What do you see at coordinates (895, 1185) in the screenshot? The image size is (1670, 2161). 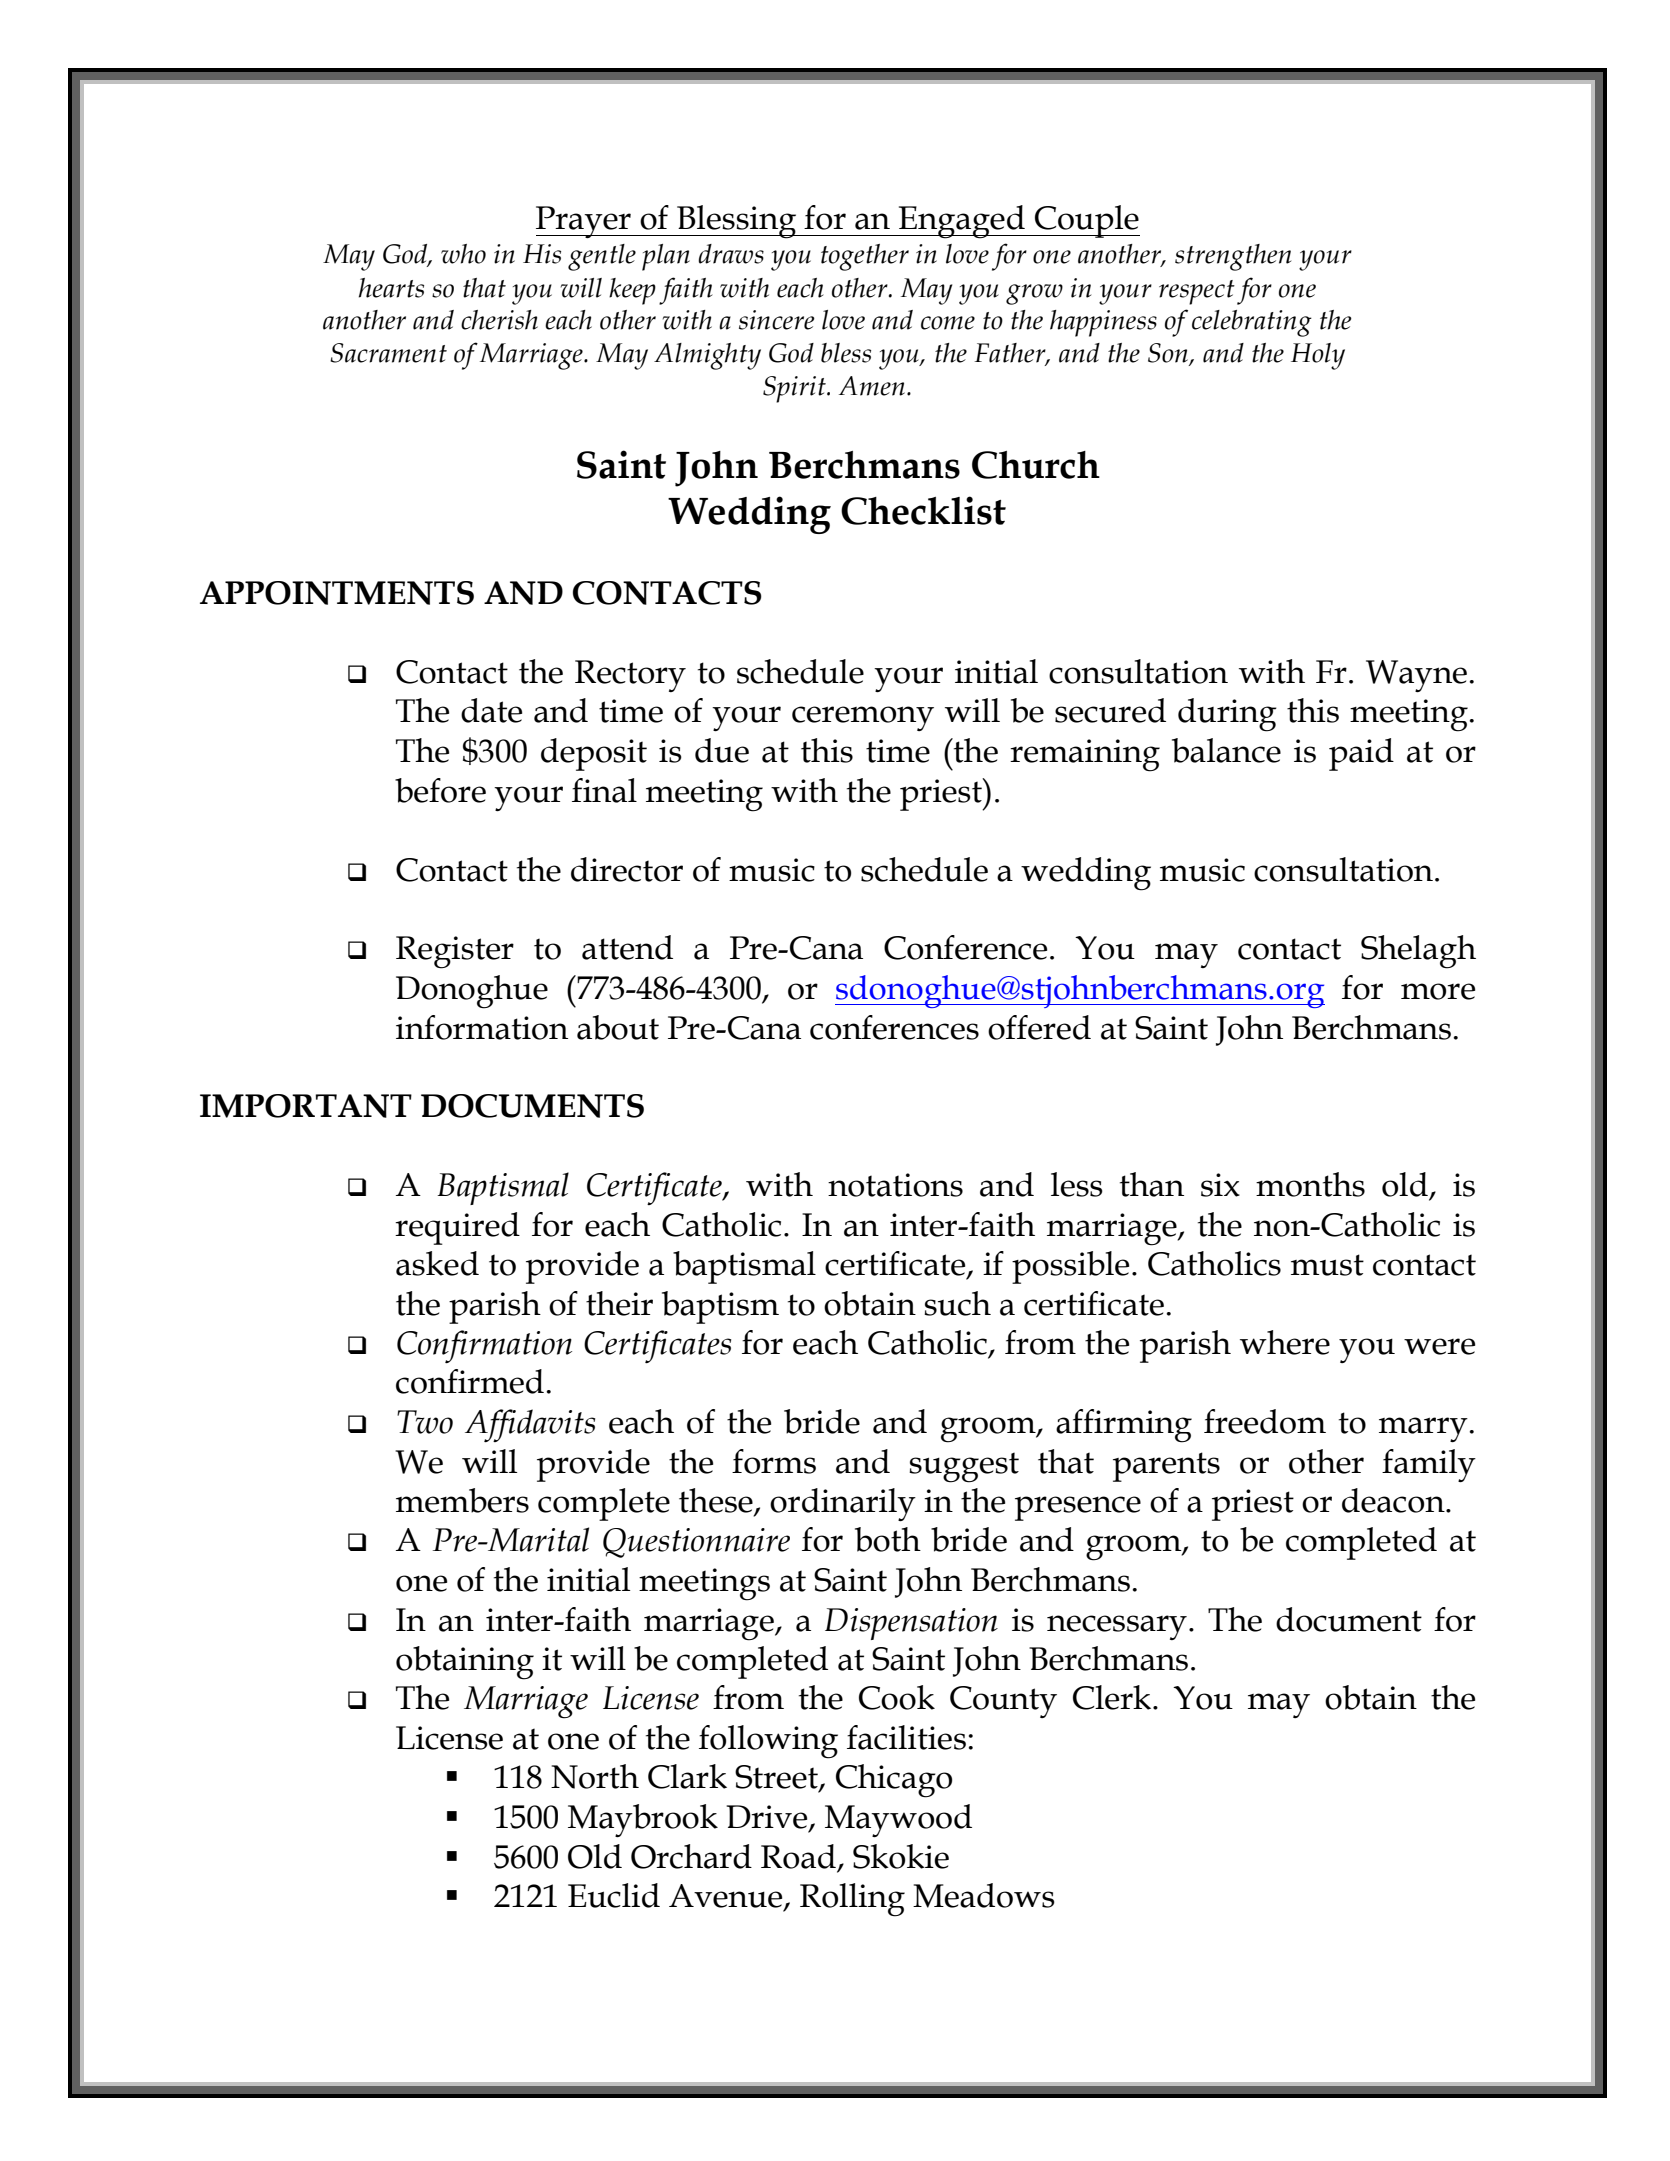 I see `notations` at bounding box center [895, 1185].
